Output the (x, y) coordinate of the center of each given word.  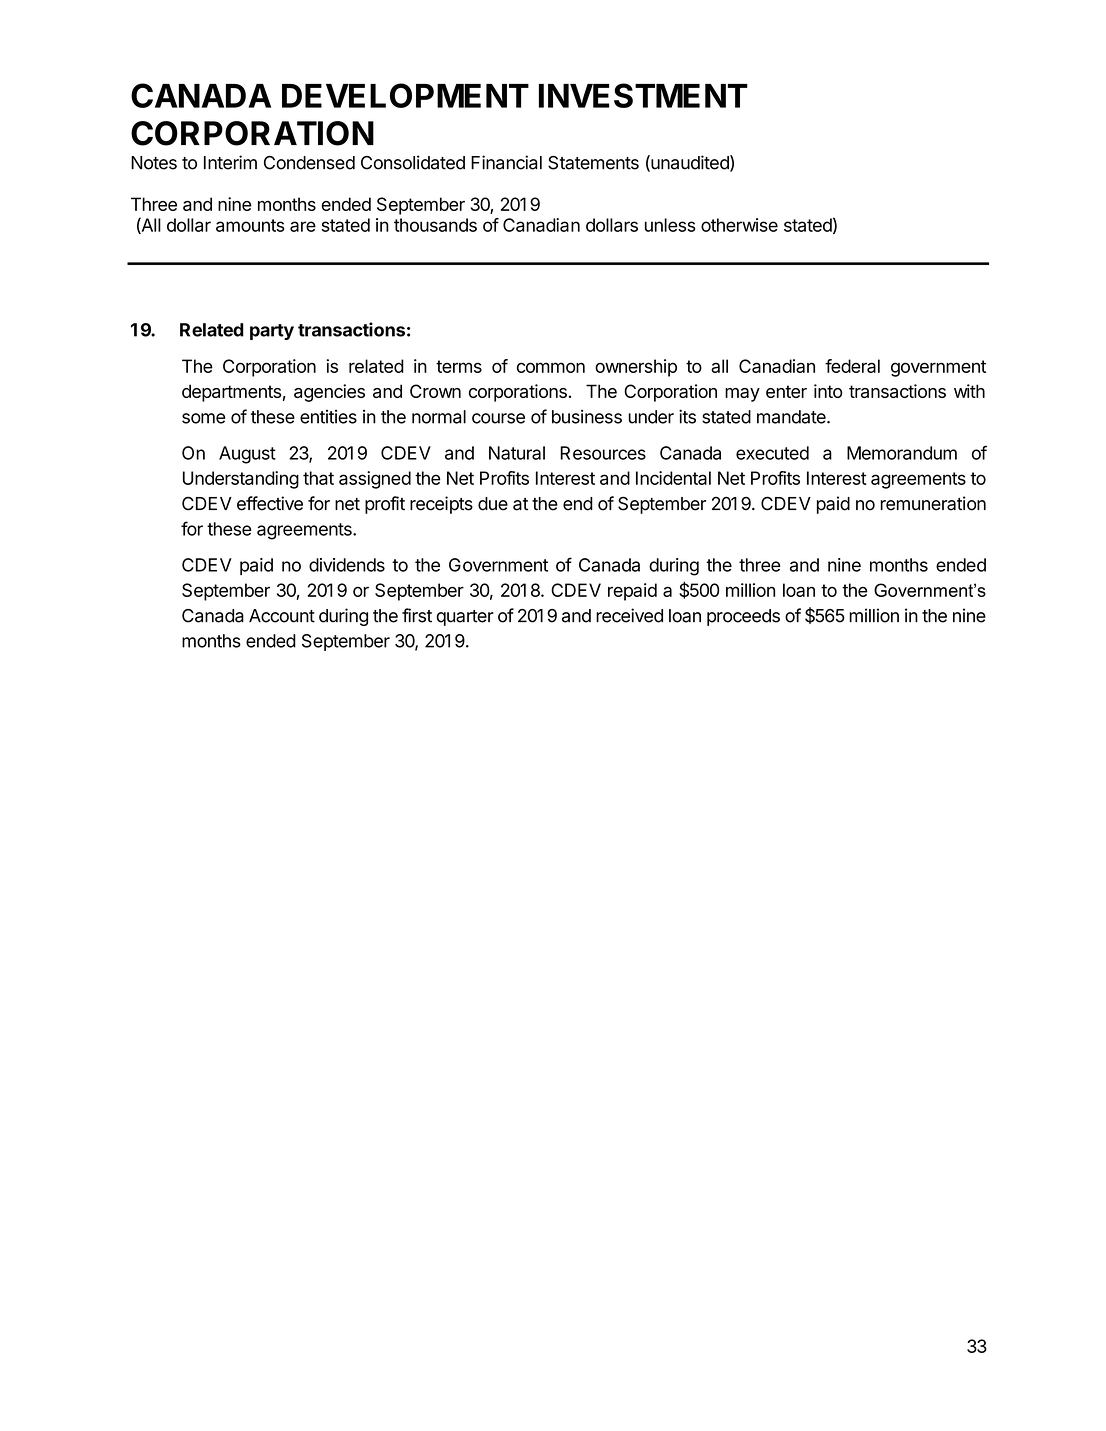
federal (852, 366)
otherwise (739, 225)
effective (270, 503)
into (828, 391)
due (493, 504)
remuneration (933, 503)
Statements (593, 163)
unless (670, 225)
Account (282, 616)
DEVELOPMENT (405, 95)
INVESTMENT (643, 95)
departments (231, 393)
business (587, 417)
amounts (250, 225)
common (551, 367)
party (272, 332)
